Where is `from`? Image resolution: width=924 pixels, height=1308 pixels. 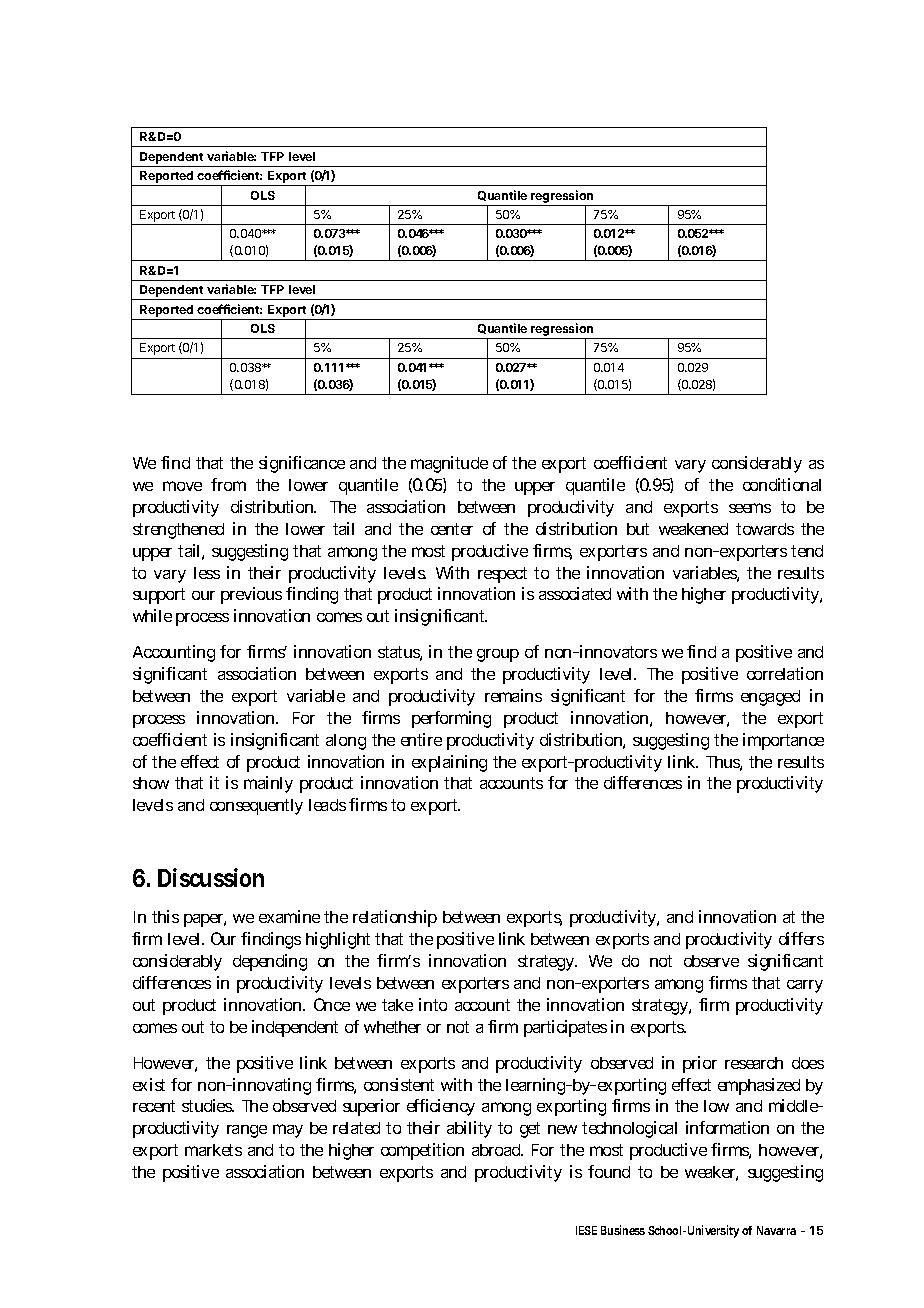
from is located at coordinates (228, 484).
